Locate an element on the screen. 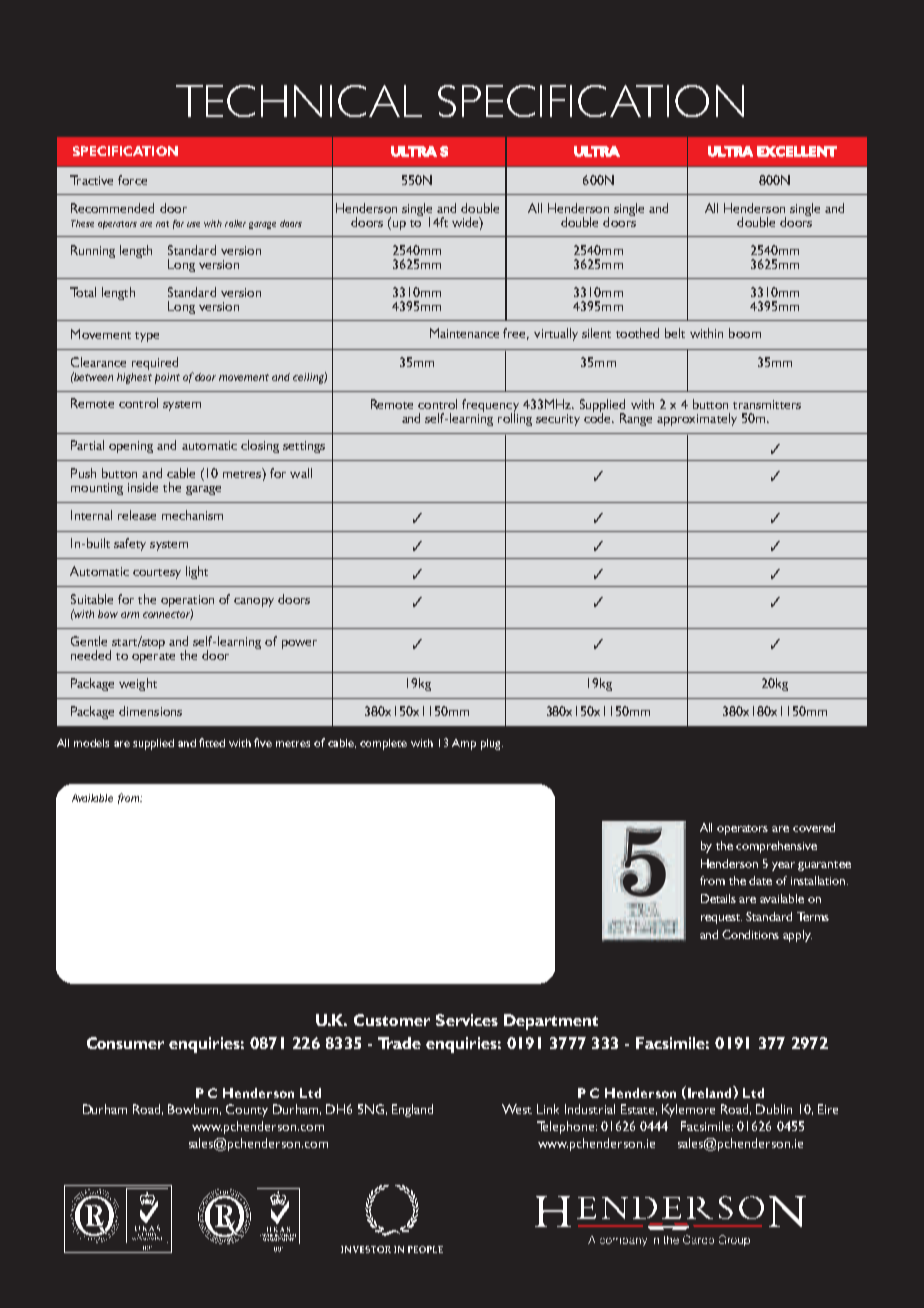 The width and height of the screenshot is (924, 1308). Consumer is located at coordinates (125, 1043).
